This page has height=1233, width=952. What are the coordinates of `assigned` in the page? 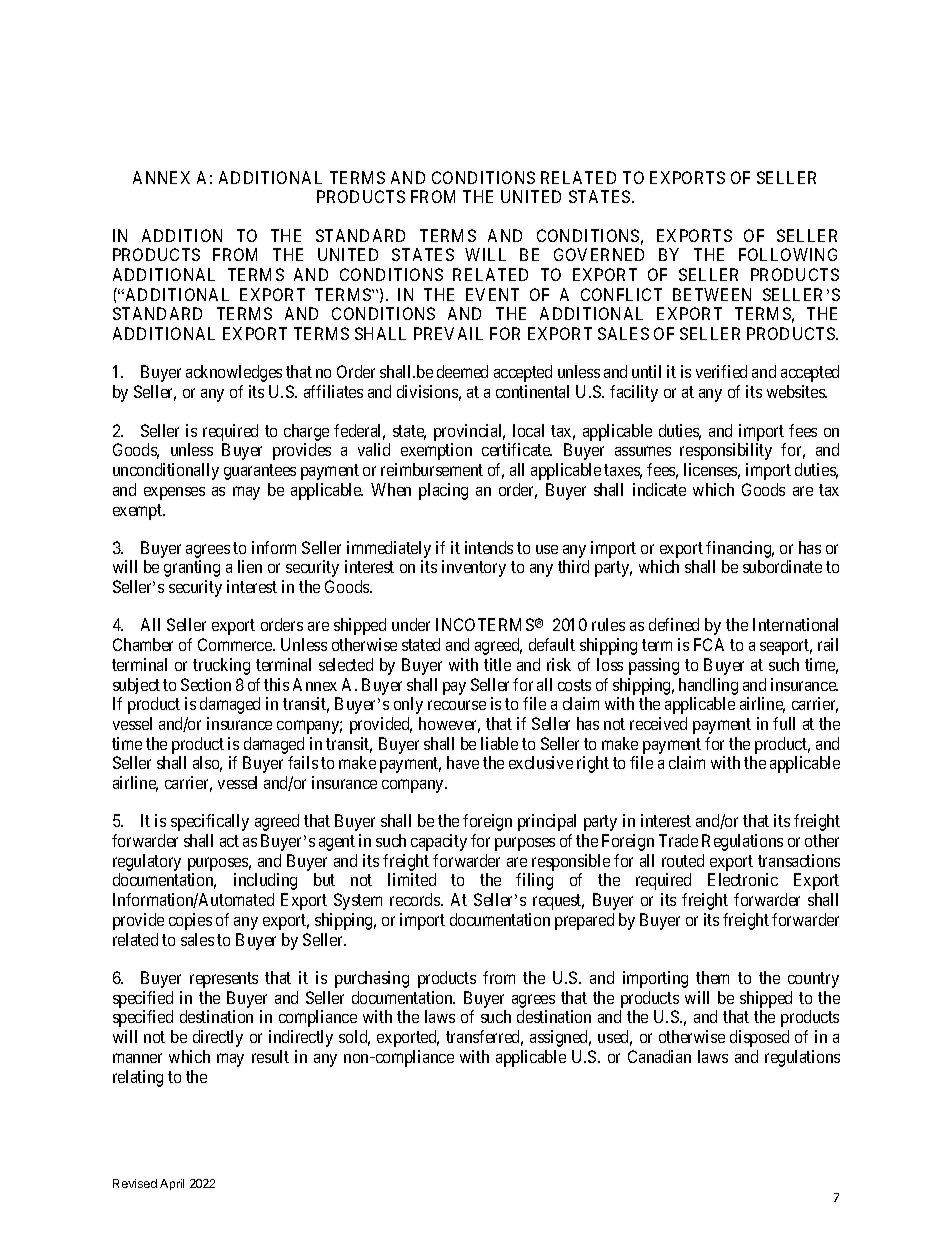 It's located at (560, 1038).
